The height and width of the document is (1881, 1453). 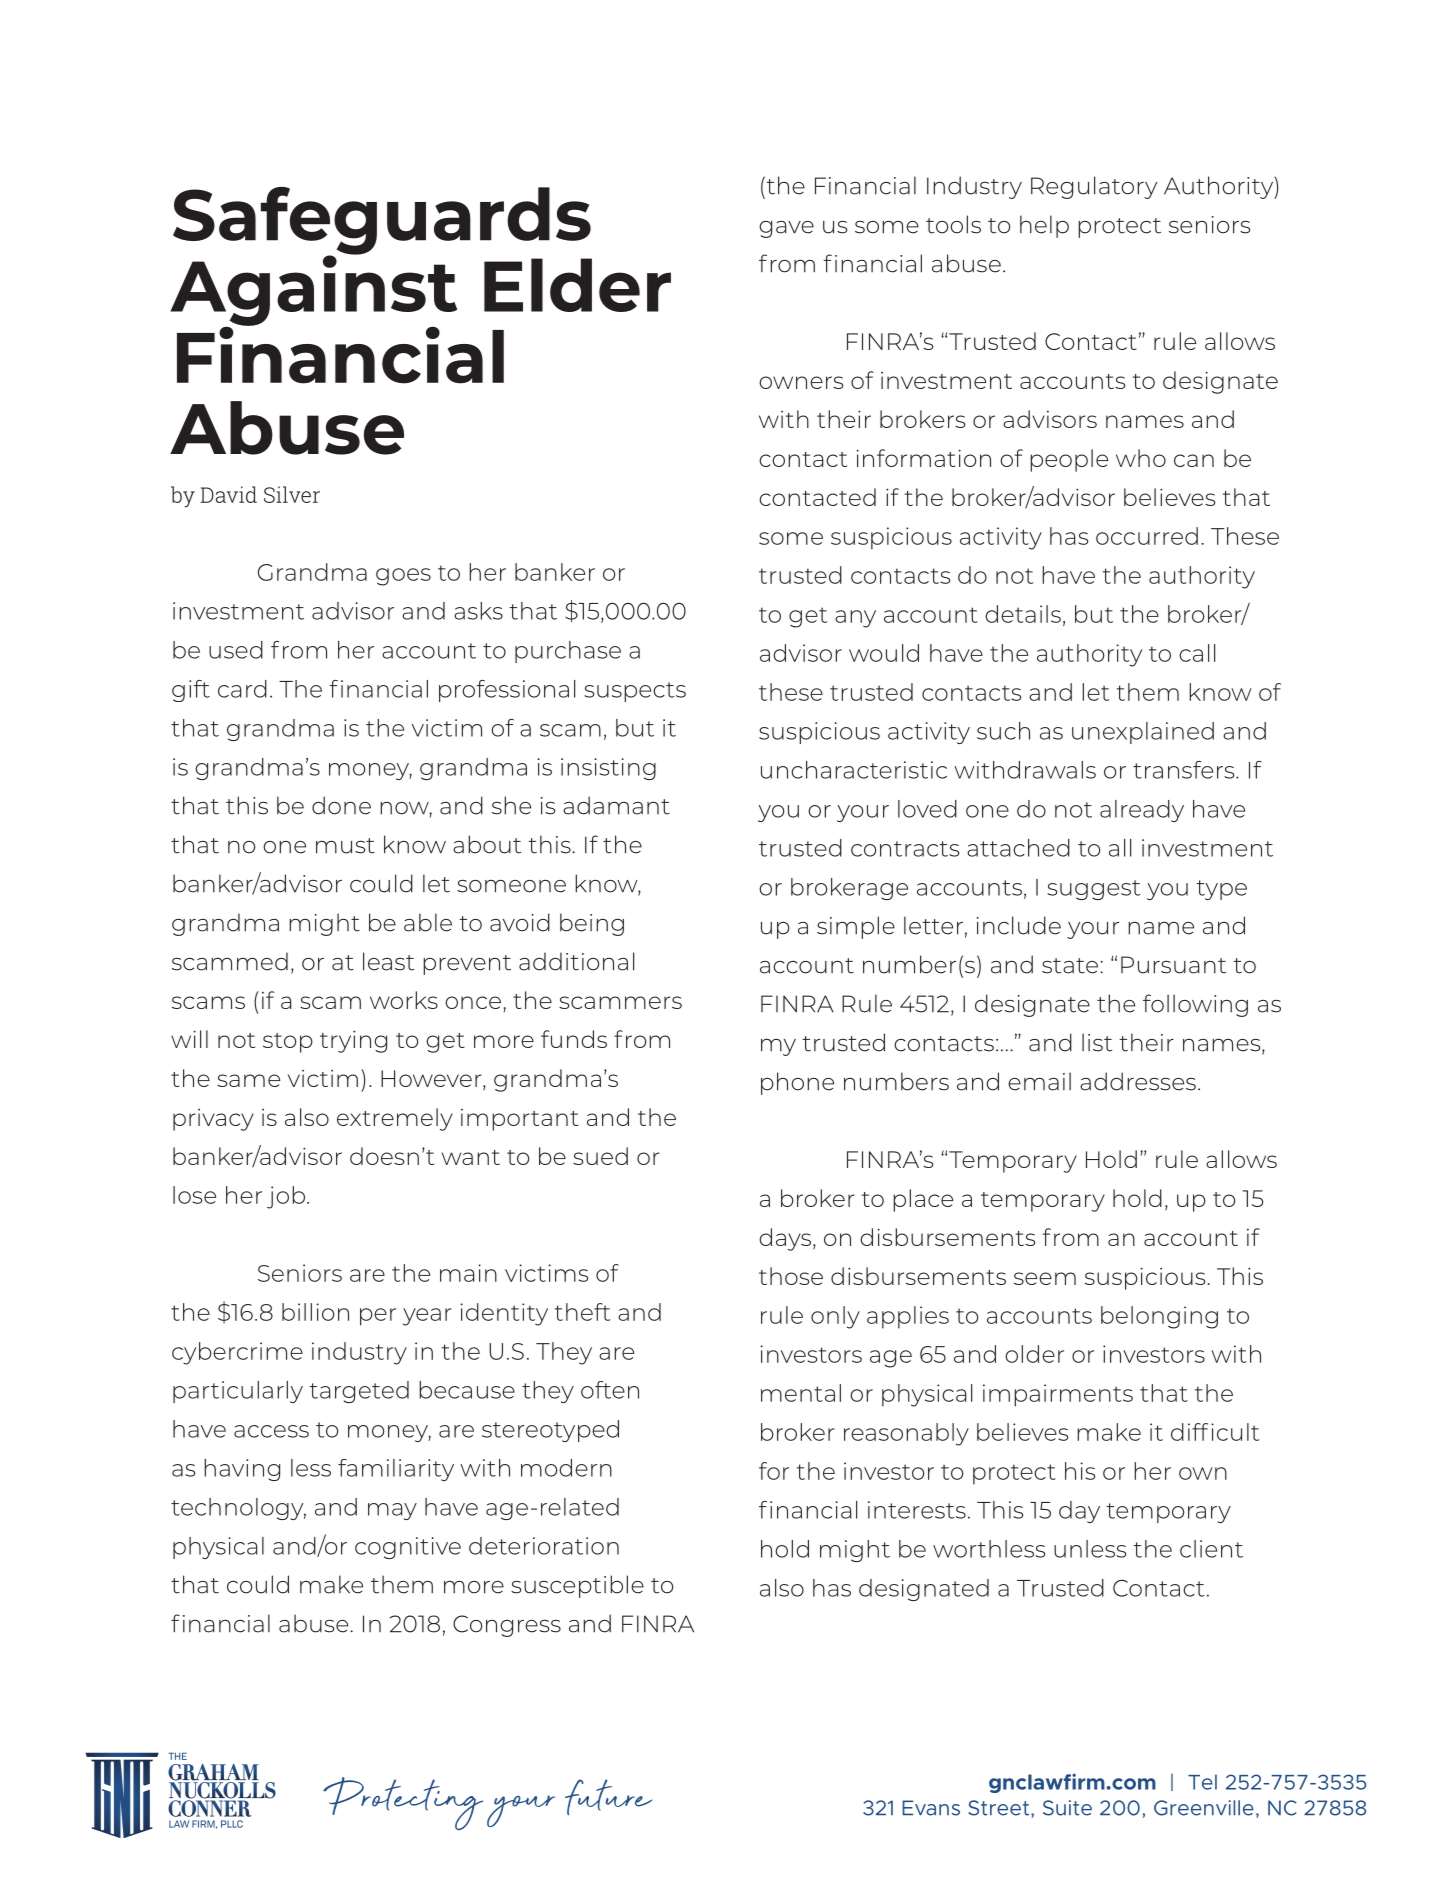 I want to click on additional, so click(x=576, y=961).
